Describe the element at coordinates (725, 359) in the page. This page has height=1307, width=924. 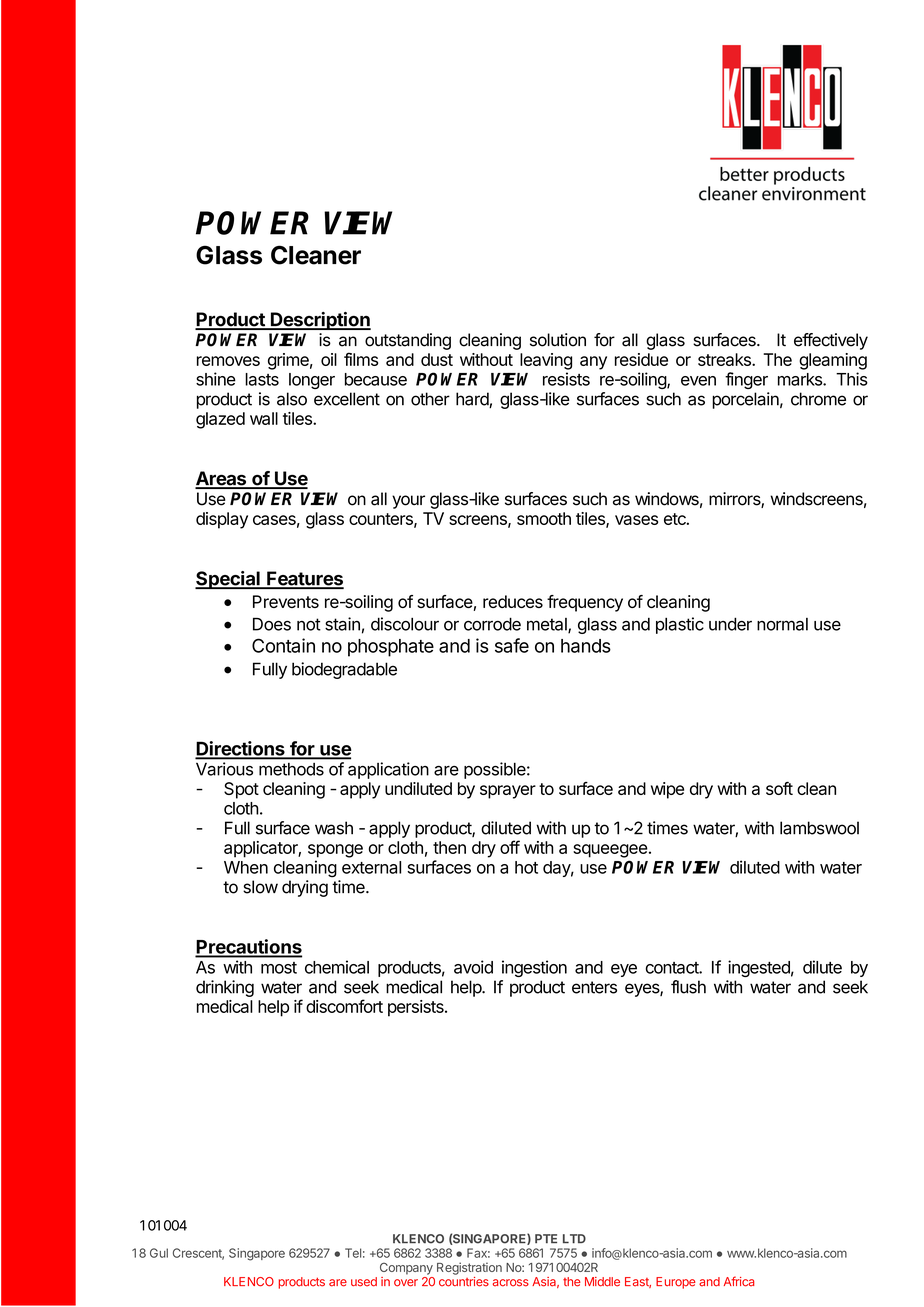
I see `streaks` at that location.
